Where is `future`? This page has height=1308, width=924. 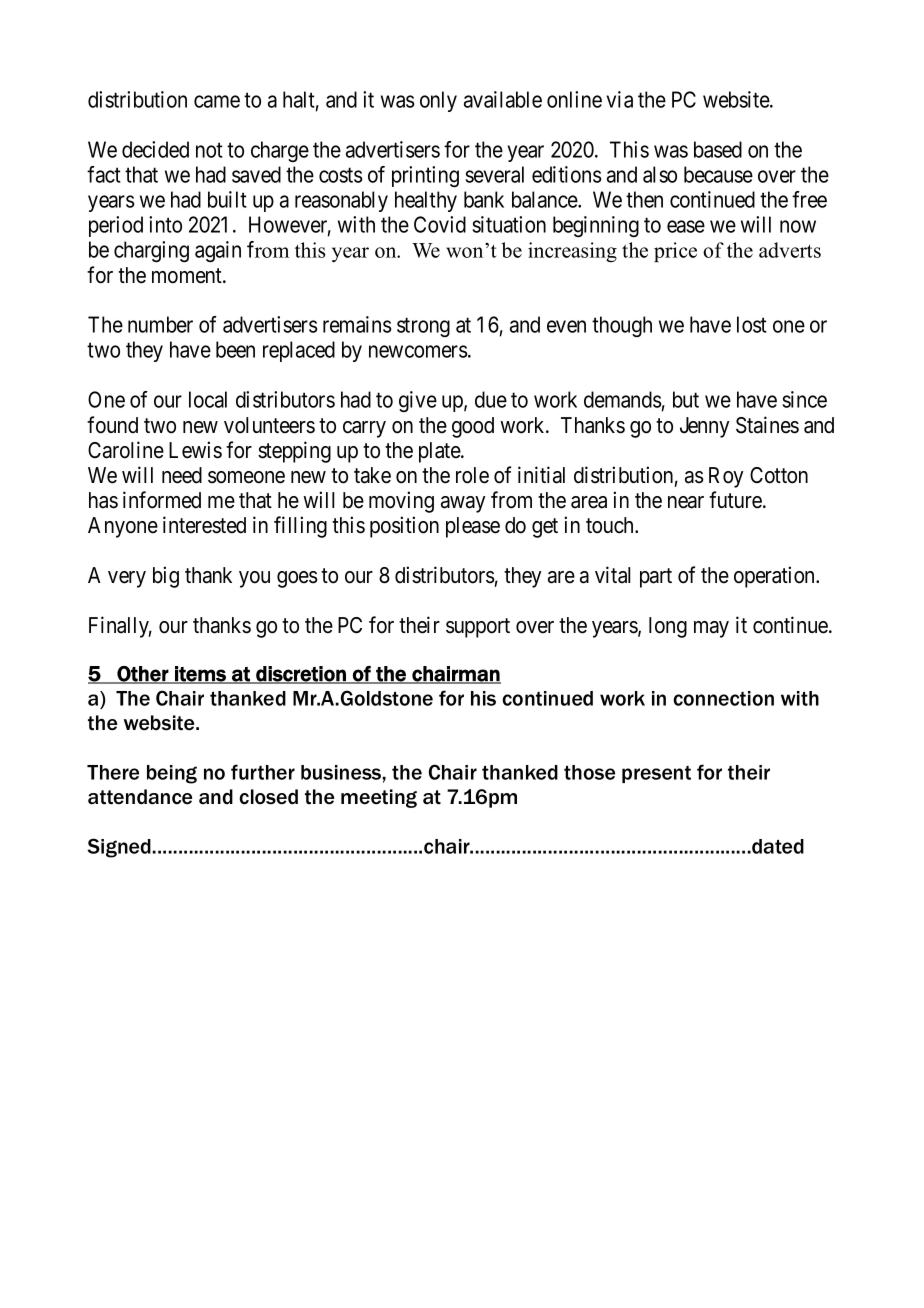 future is located at coordinates (736, 500).
